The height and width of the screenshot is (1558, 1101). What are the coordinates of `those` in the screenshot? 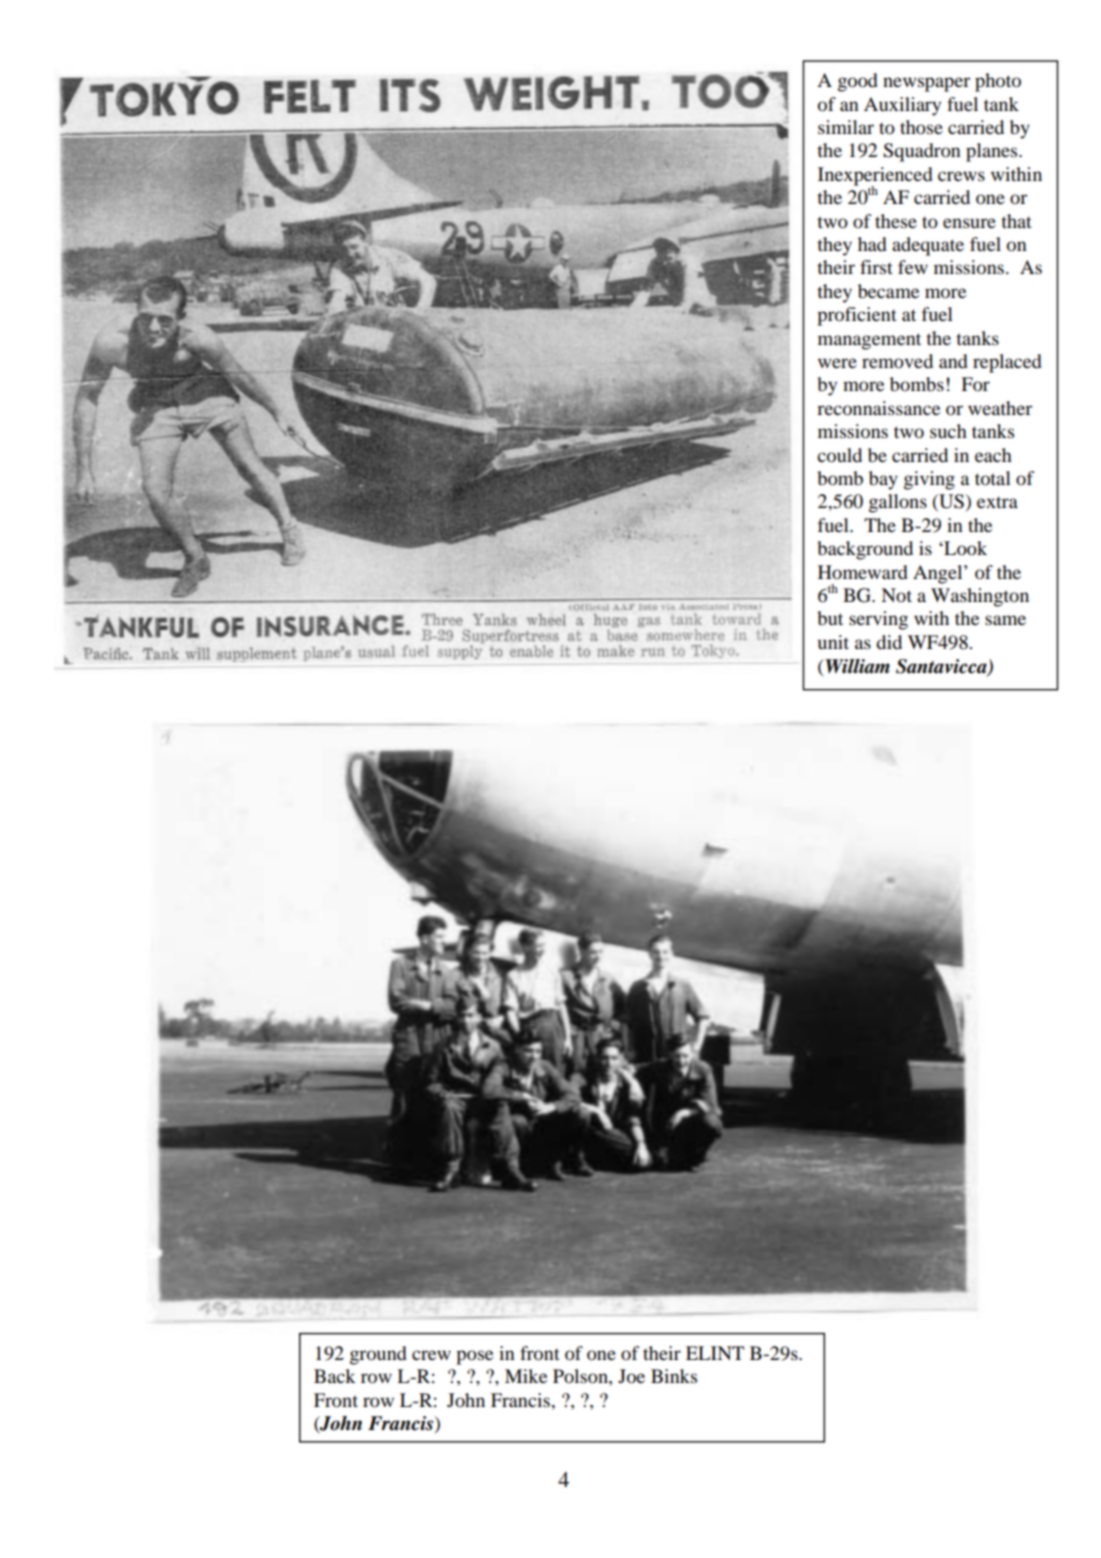 It's located at (921, 127).
